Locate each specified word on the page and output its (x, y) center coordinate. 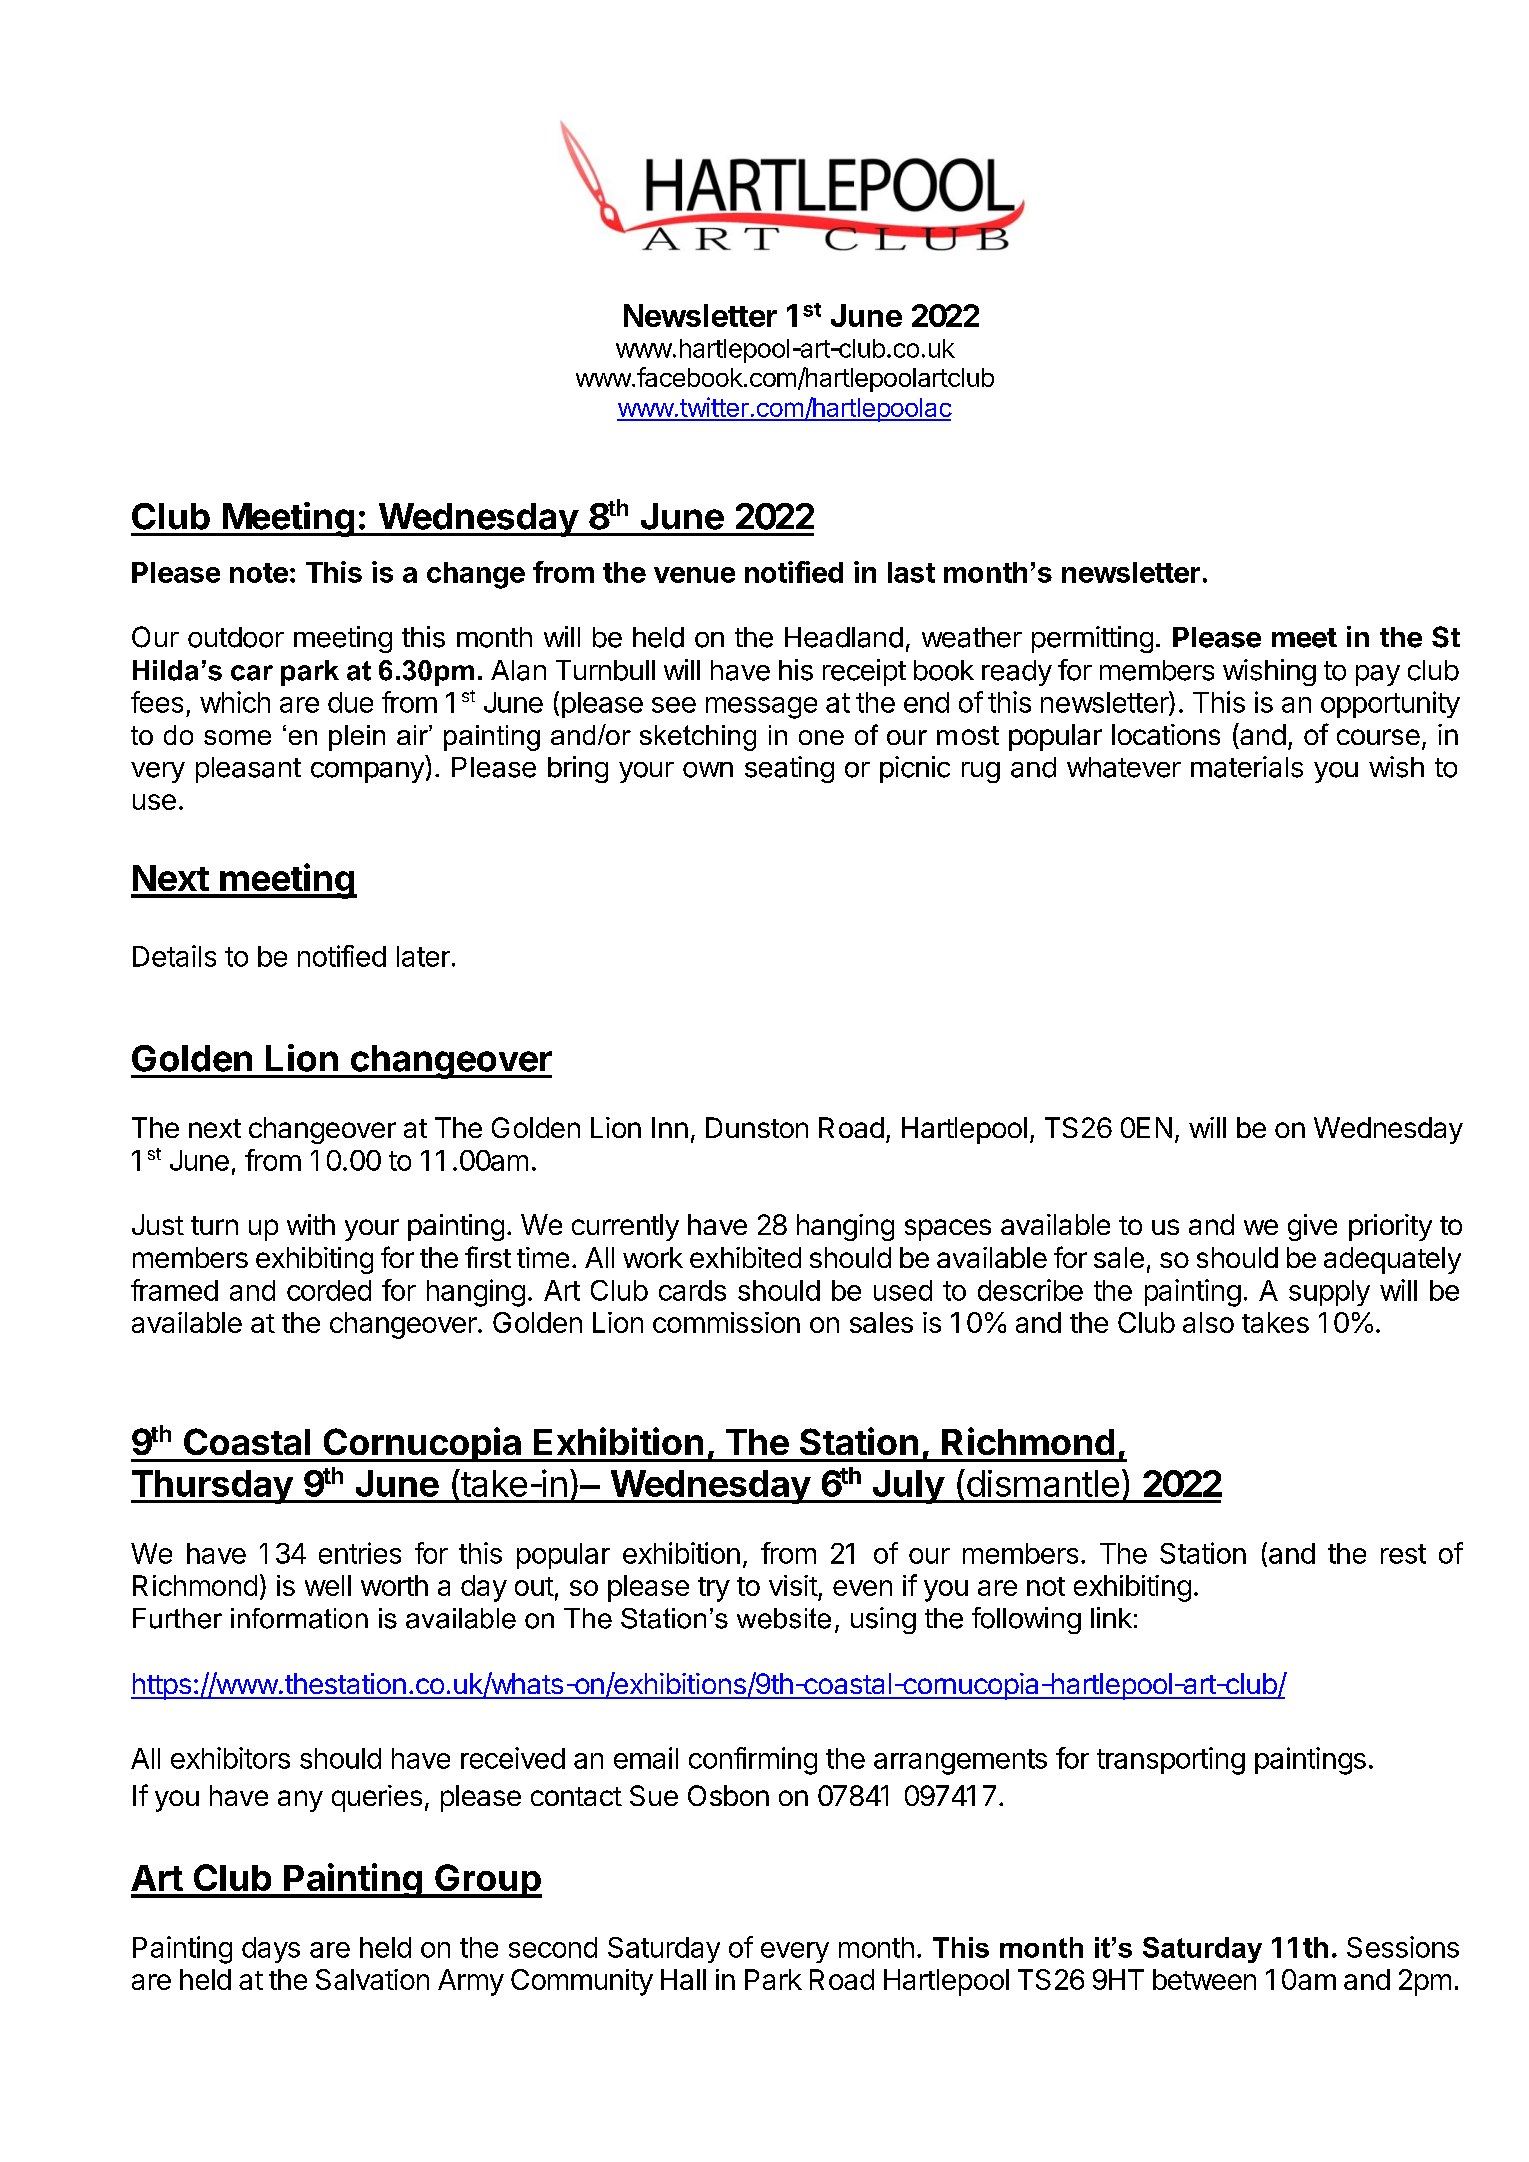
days (271, 1950)
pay (1378, 675)
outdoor (236, 637)
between (1204, 1979)
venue (694, 575)
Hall (683, 1979)
